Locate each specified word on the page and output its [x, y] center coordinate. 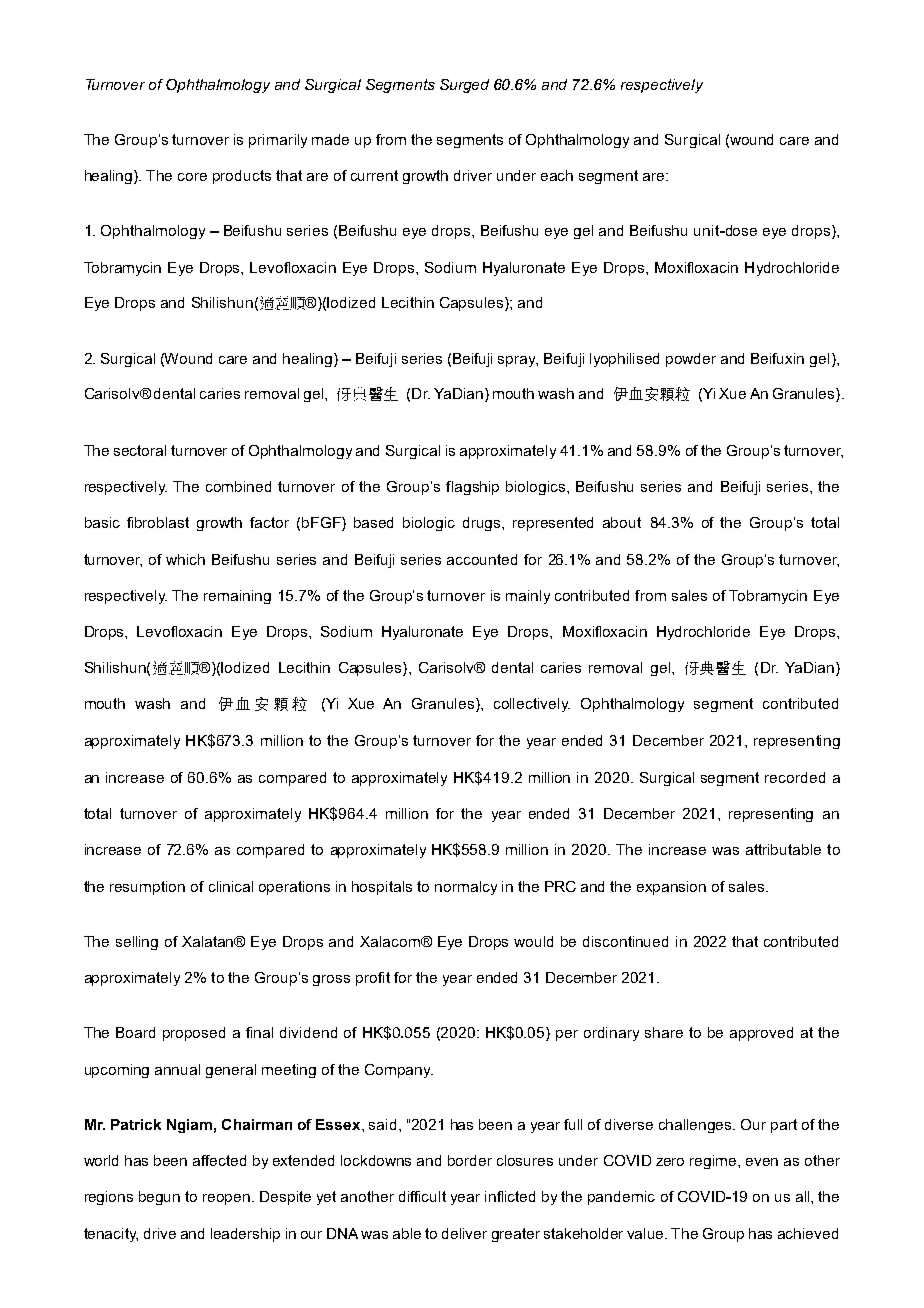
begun [159, 1198]
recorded [795, 777]
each [557, 175]
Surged [464, 86]
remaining [237, 597]
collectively [532, 705]
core [192, 177]
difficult [422, 1196]
